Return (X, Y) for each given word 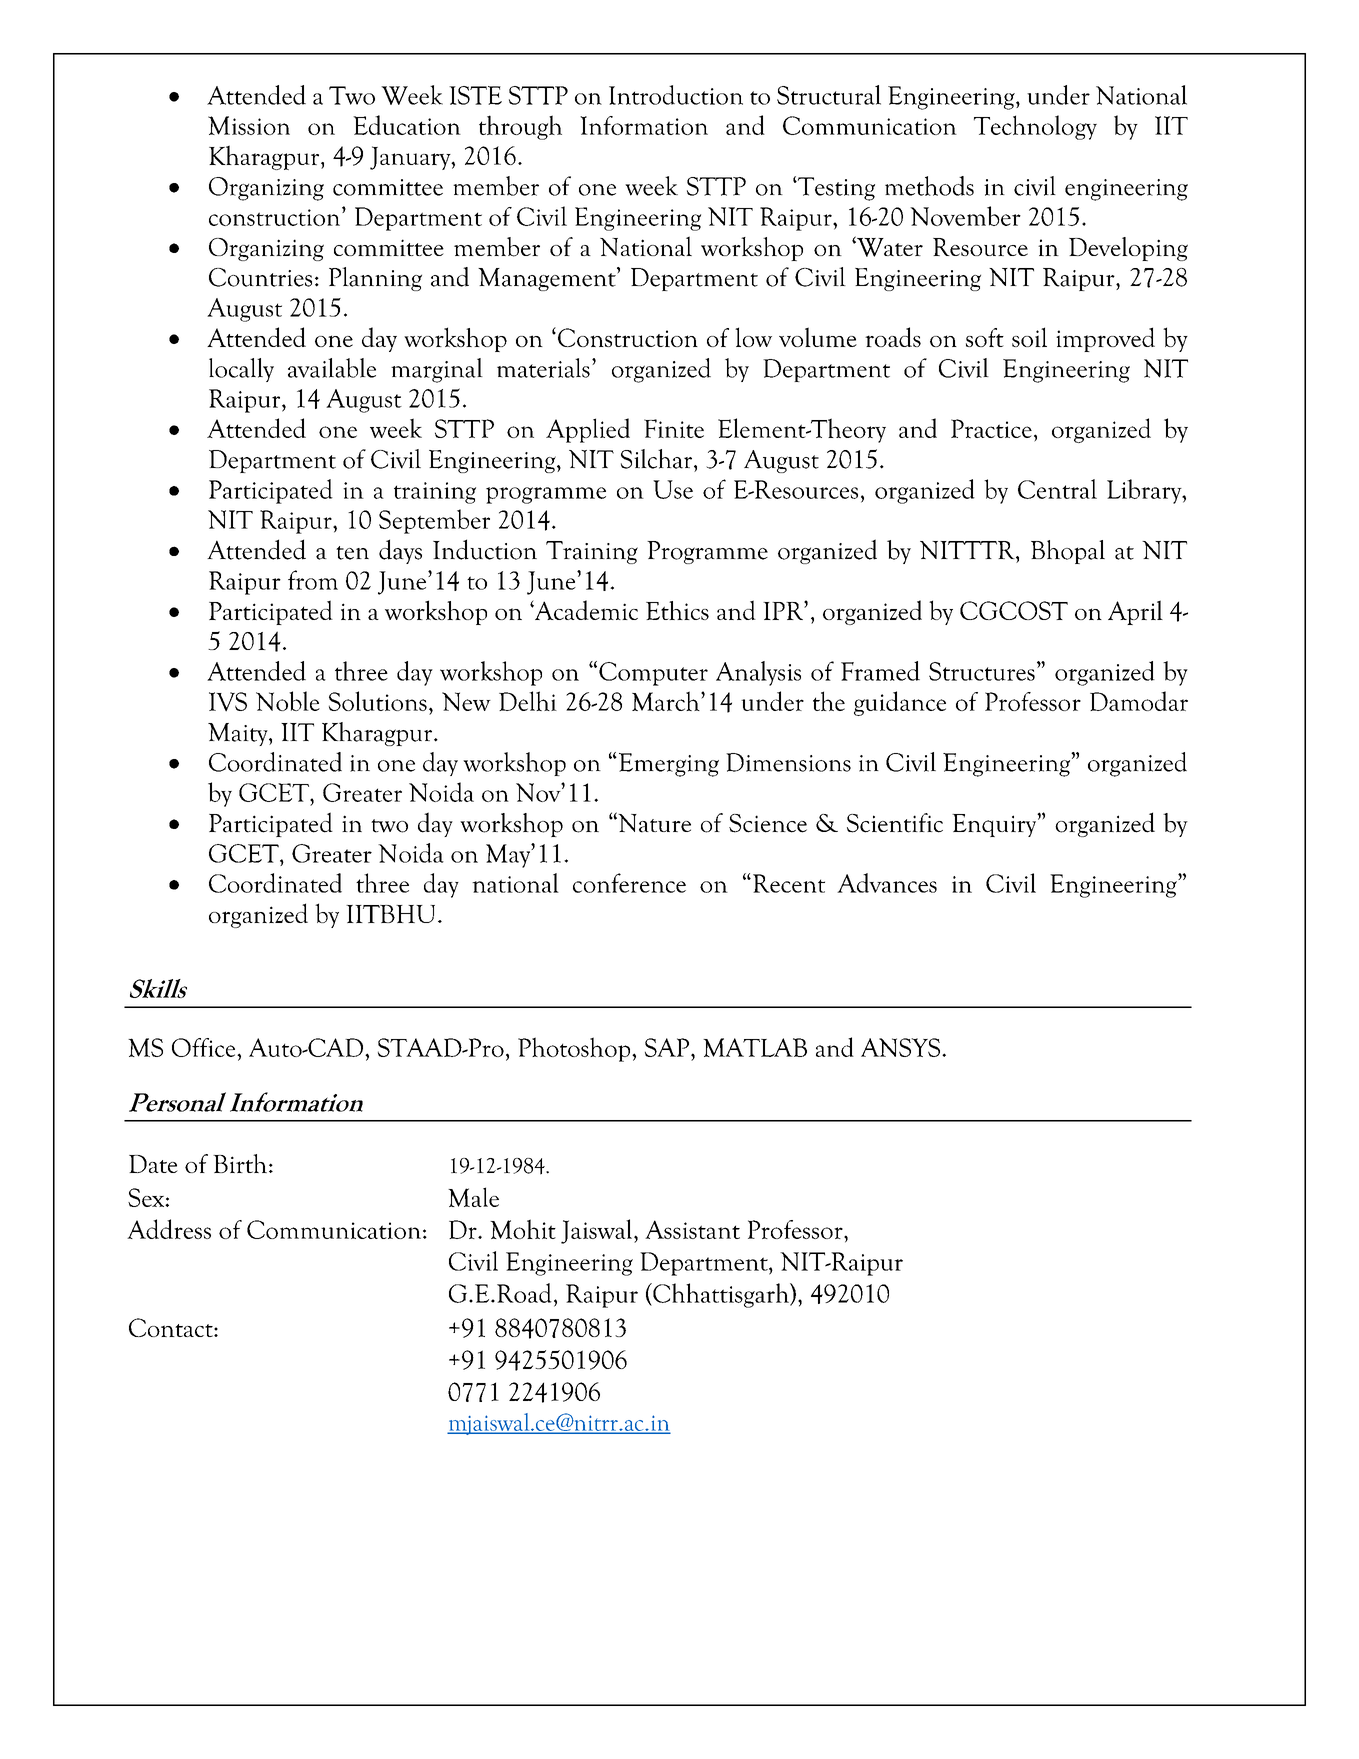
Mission (249, 125)
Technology (1035, 127)
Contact (172, 1327)
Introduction (676, 95)
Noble (288, 701)
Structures (982, 671)
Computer (653, 674)
